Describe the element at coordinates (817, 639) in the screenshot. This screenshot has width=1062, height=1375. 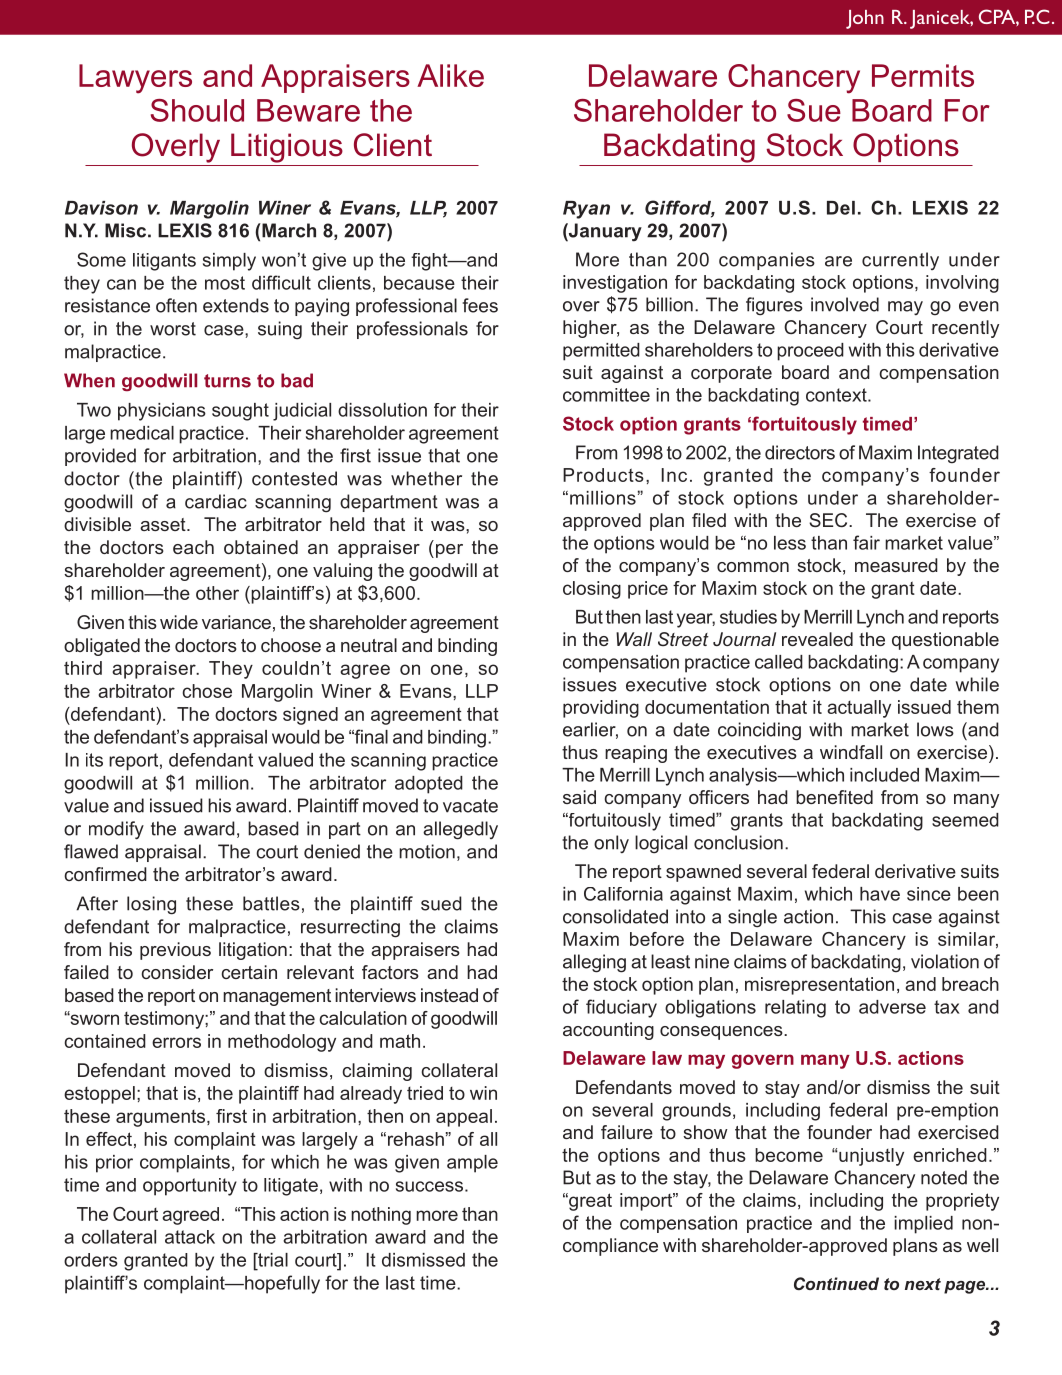
I see `revealed` at that location.
